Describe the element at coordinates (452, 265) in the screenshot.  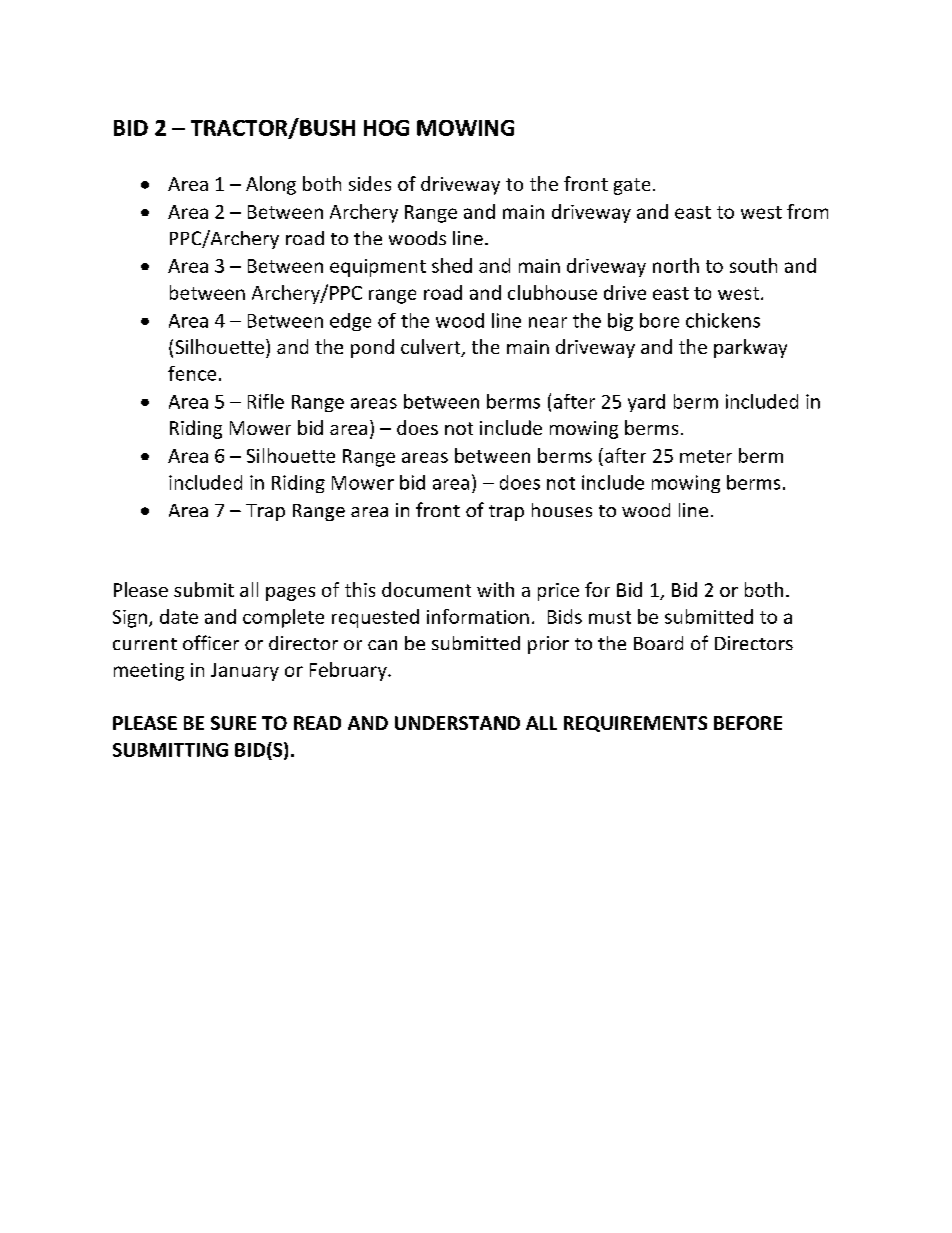
I see `shed` at that location.
